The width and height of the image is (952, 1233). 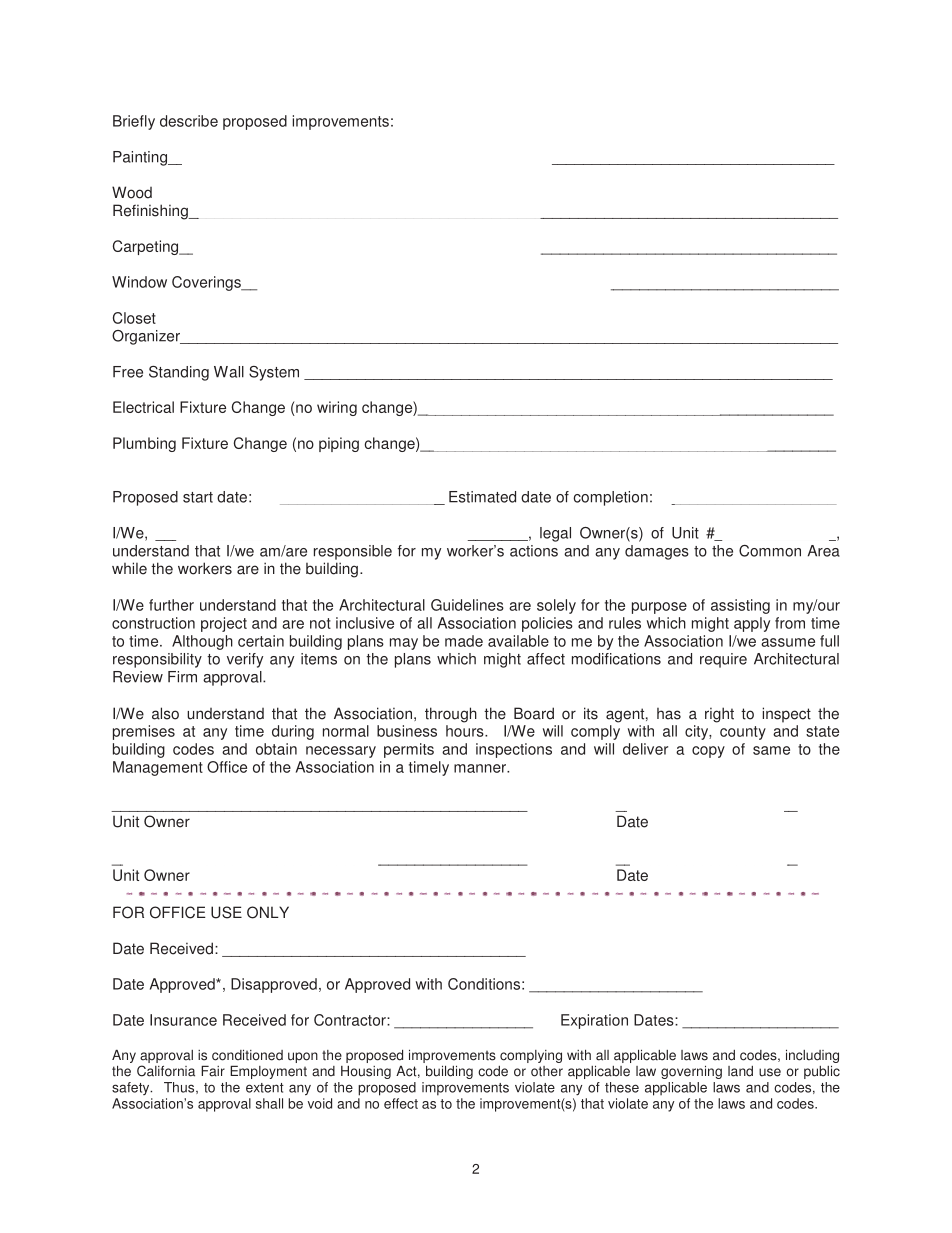 I want to click on land, so click(x=740, y=1071).
